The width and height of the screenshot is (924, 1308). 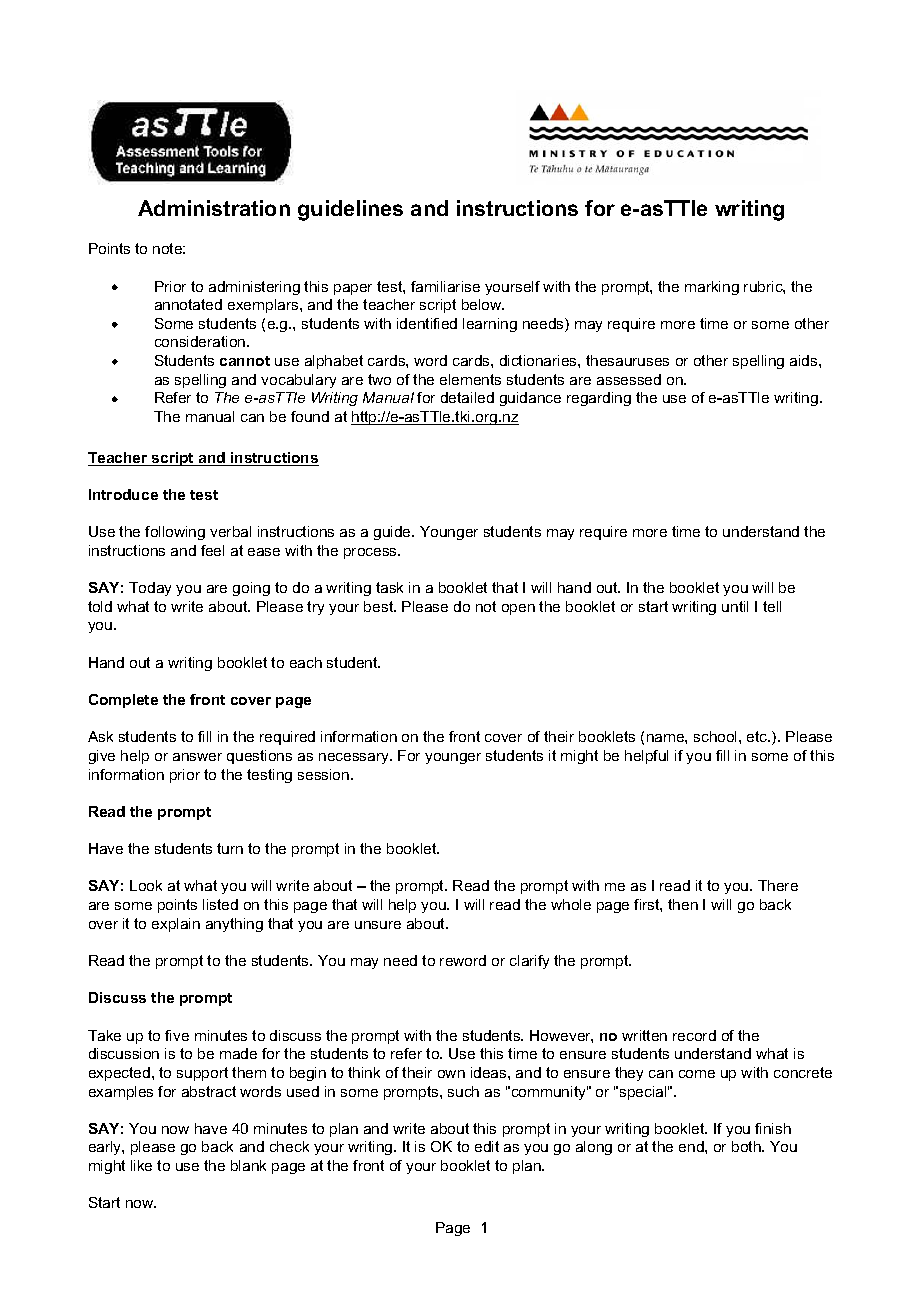 What do you see at coordinates (712, 288) in the screenshot?
I see `marking` at bounding box center [712, 288].
